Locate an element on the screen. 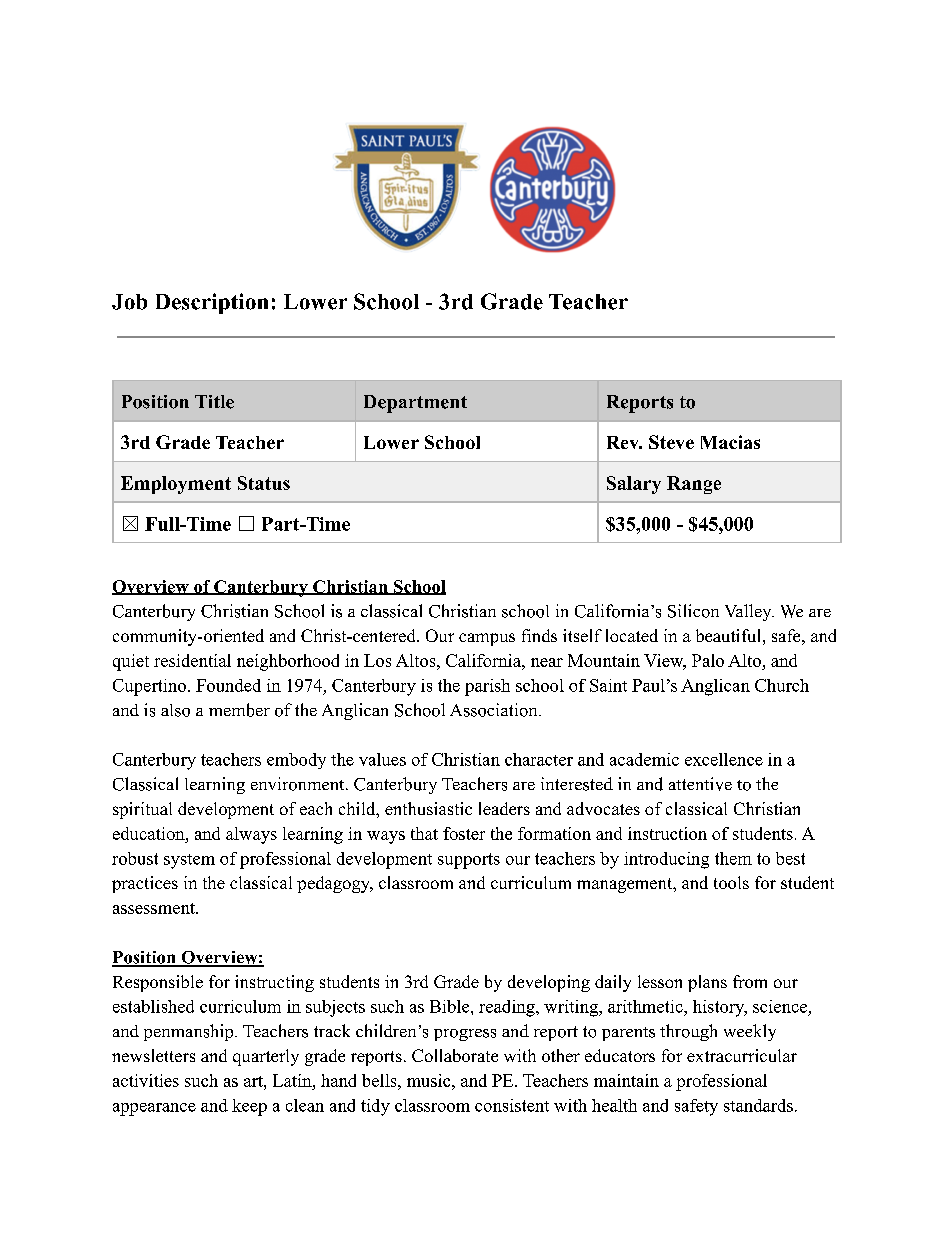  tools is located at coordinates (731, 882).
